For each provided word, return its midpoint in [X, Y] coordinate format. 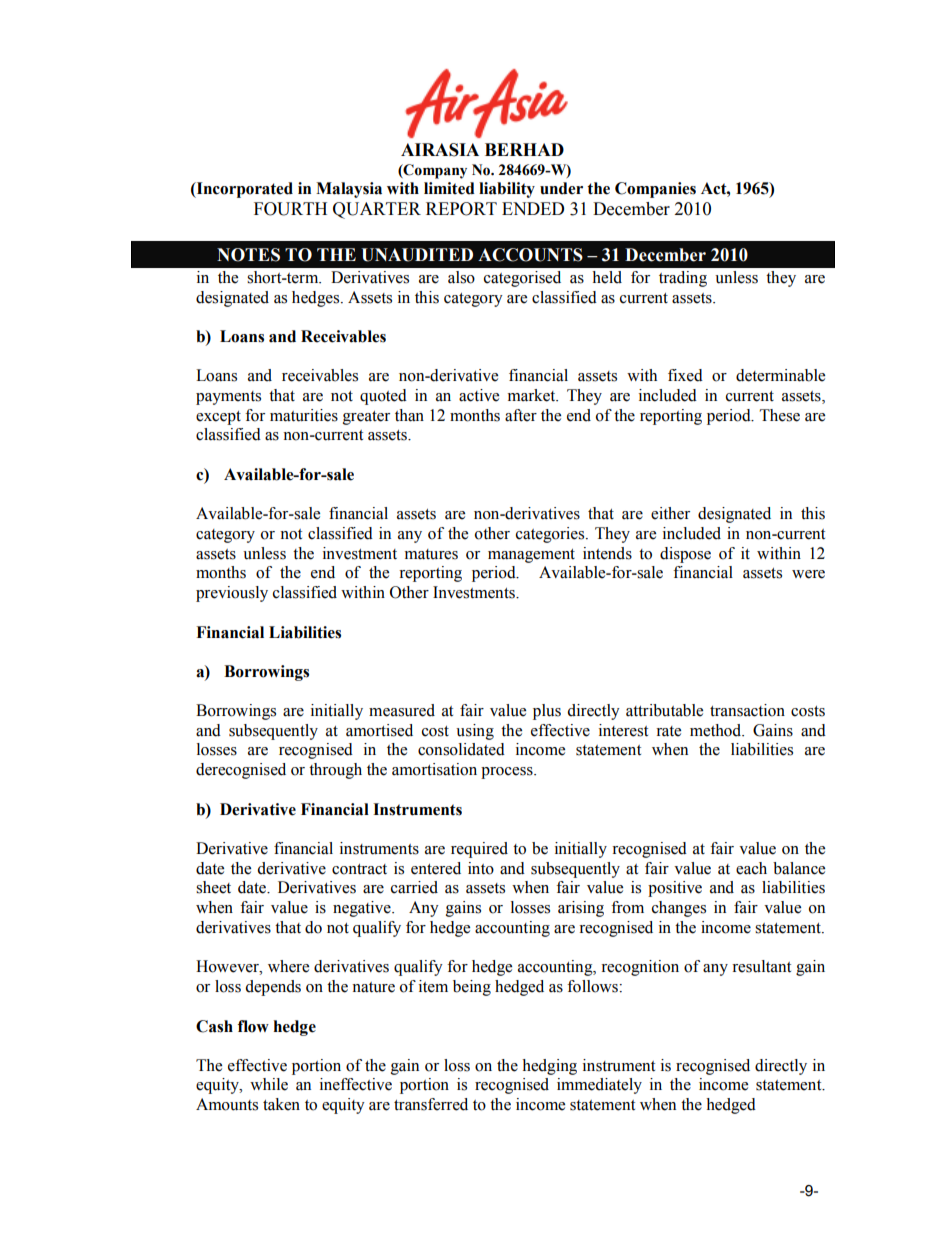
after [521, 415]
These [780, 415]
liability [507, 190]
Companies [655, 190]
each [751, 868]
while [269, 1084]
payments [228, 398]
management [531, 556]
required [479, 850]
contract [359, 869]
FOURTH [290, 209]
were [808, 574]
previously [232, 594]
